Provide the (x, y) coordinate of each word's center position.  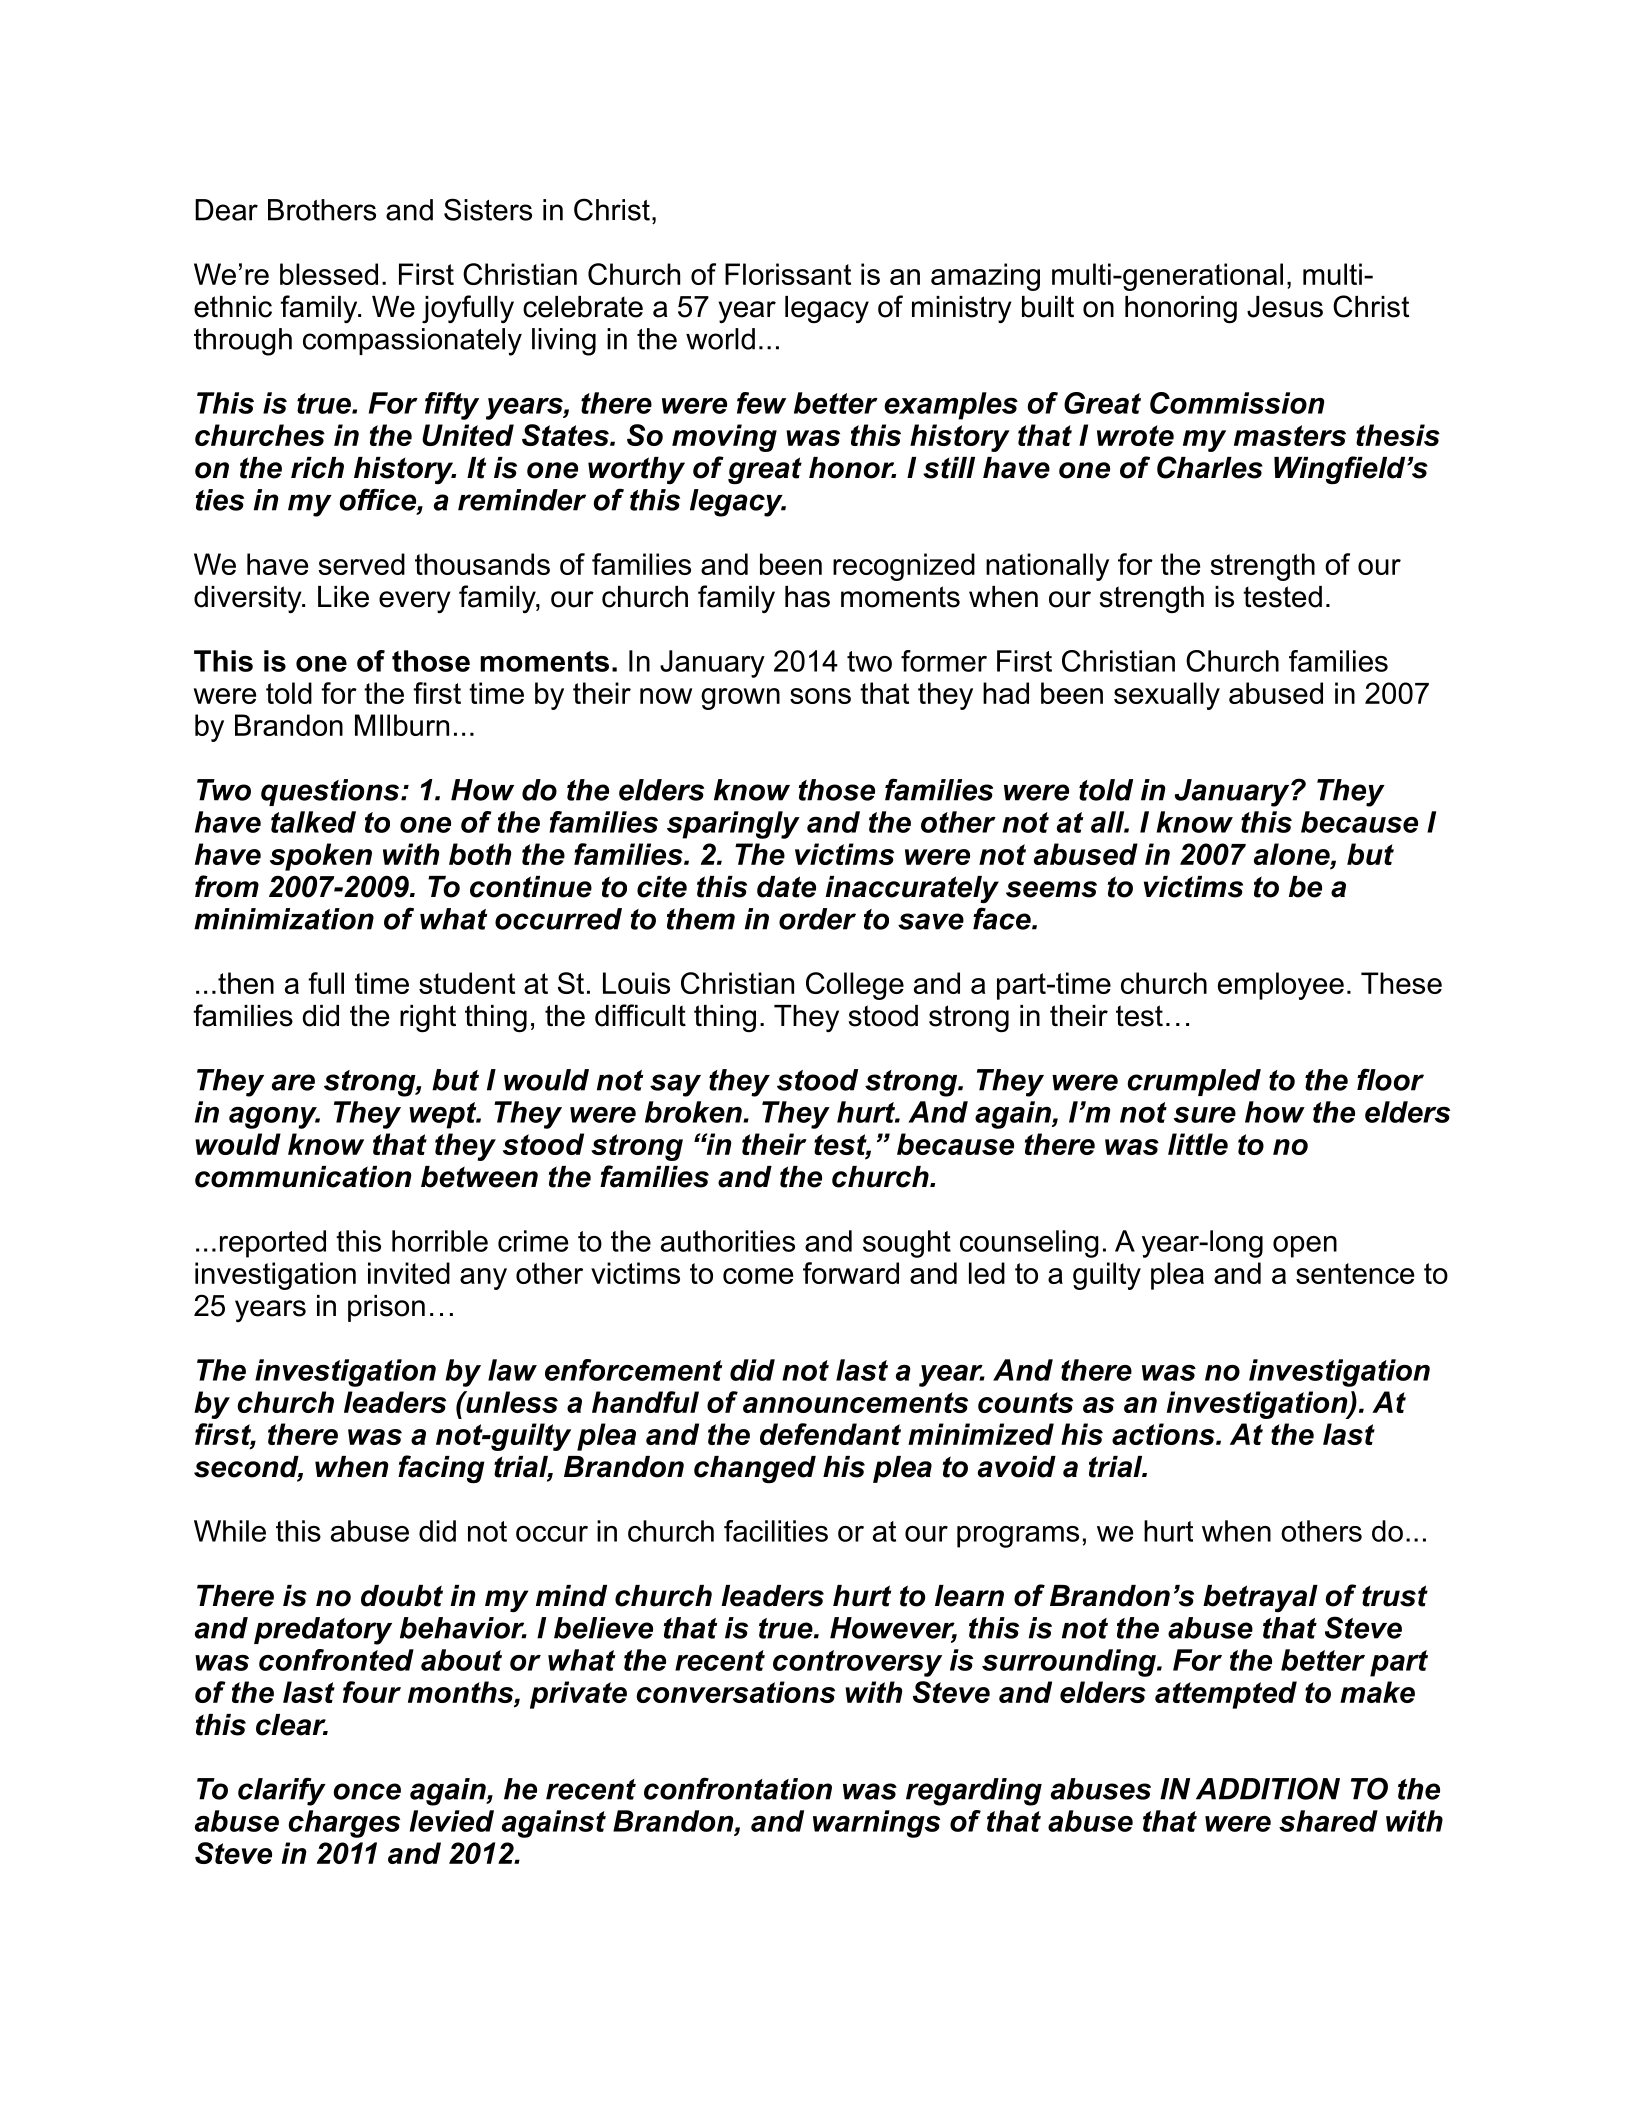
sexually (1167, 696)
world (720, 339)
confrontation (738, 1788)
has (807, 597)
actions (1164, 1434)
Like (343, 597)
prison (386, 1308)
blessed (329, 274)
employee (1281, 986)
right (428, 1019)
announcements (855, 1402)
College (855, 986)
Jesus (1285, 307)
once (367, 1791)
